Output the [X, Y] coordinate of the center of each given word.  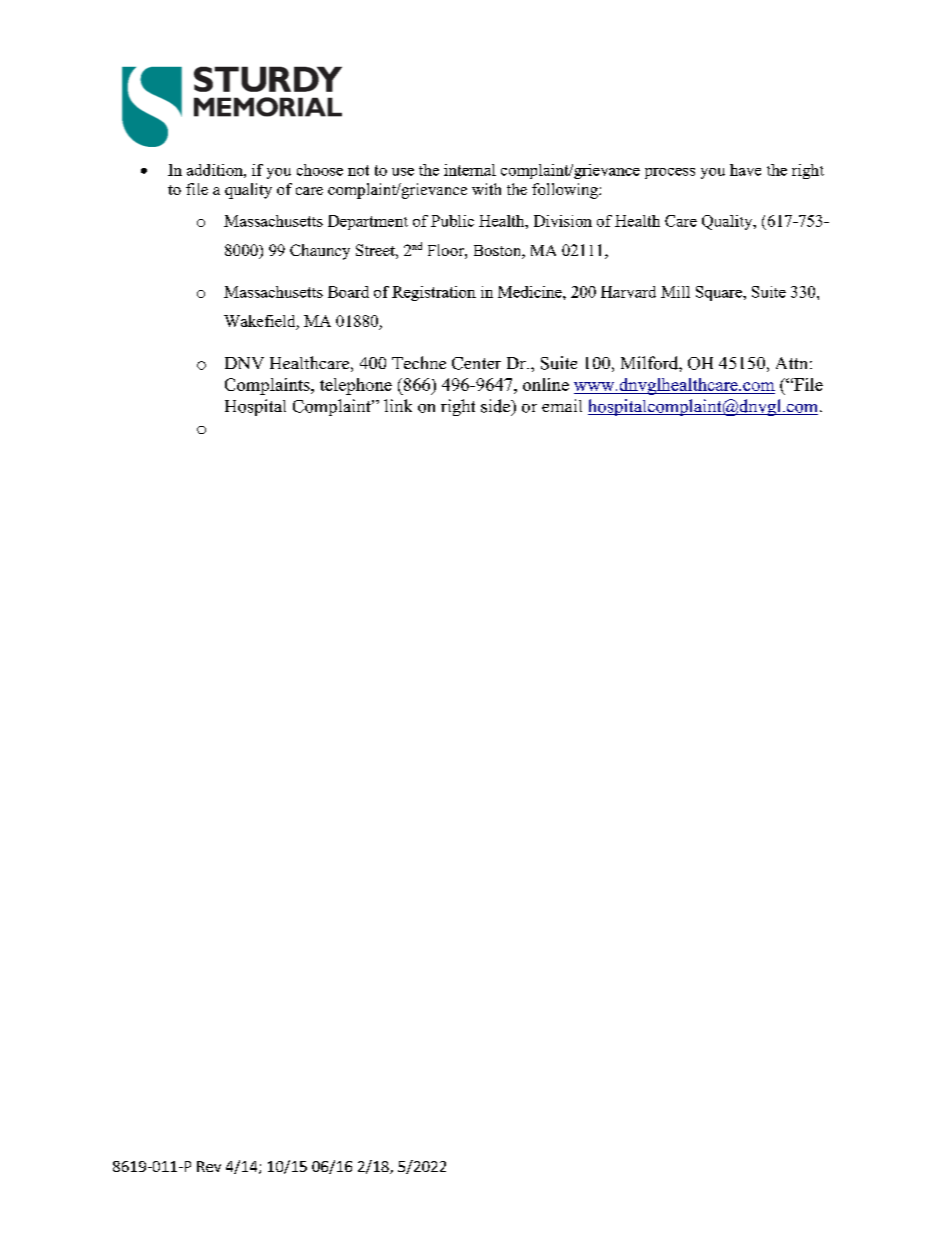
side [497, 407]
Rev [209, 1166]
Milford [650, 363]
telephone [356, 386]
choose [320, 170]
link [398, 405]
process [670, 173]
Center [476, 363]
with [486, 189]
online [546, 384]
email [562, 405]
